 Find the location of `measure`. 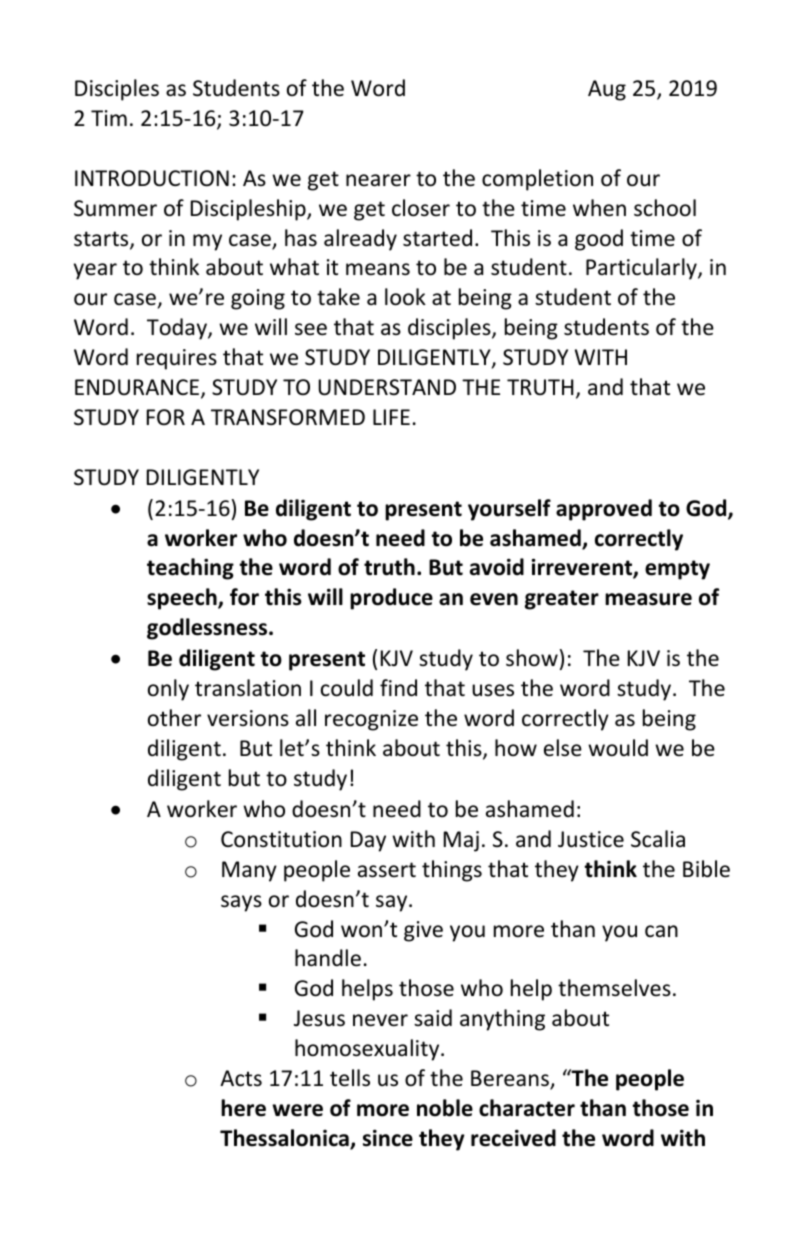

measure is located at coordinates (648, 599).
